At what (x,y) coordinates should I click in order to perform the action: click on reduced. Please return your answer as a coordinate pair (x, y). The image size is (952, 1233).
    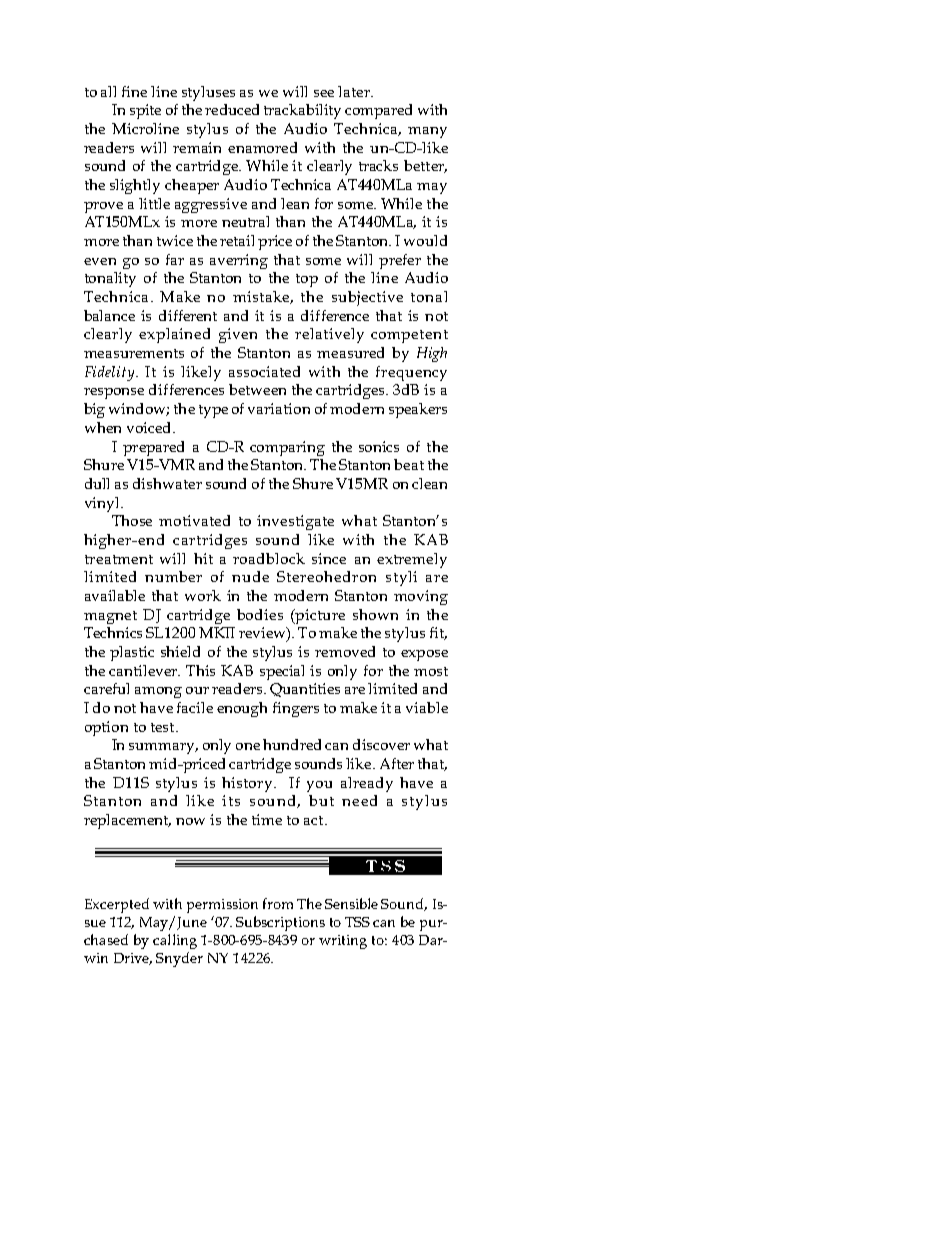
    Looking at the image, I should click on (232, 109).
